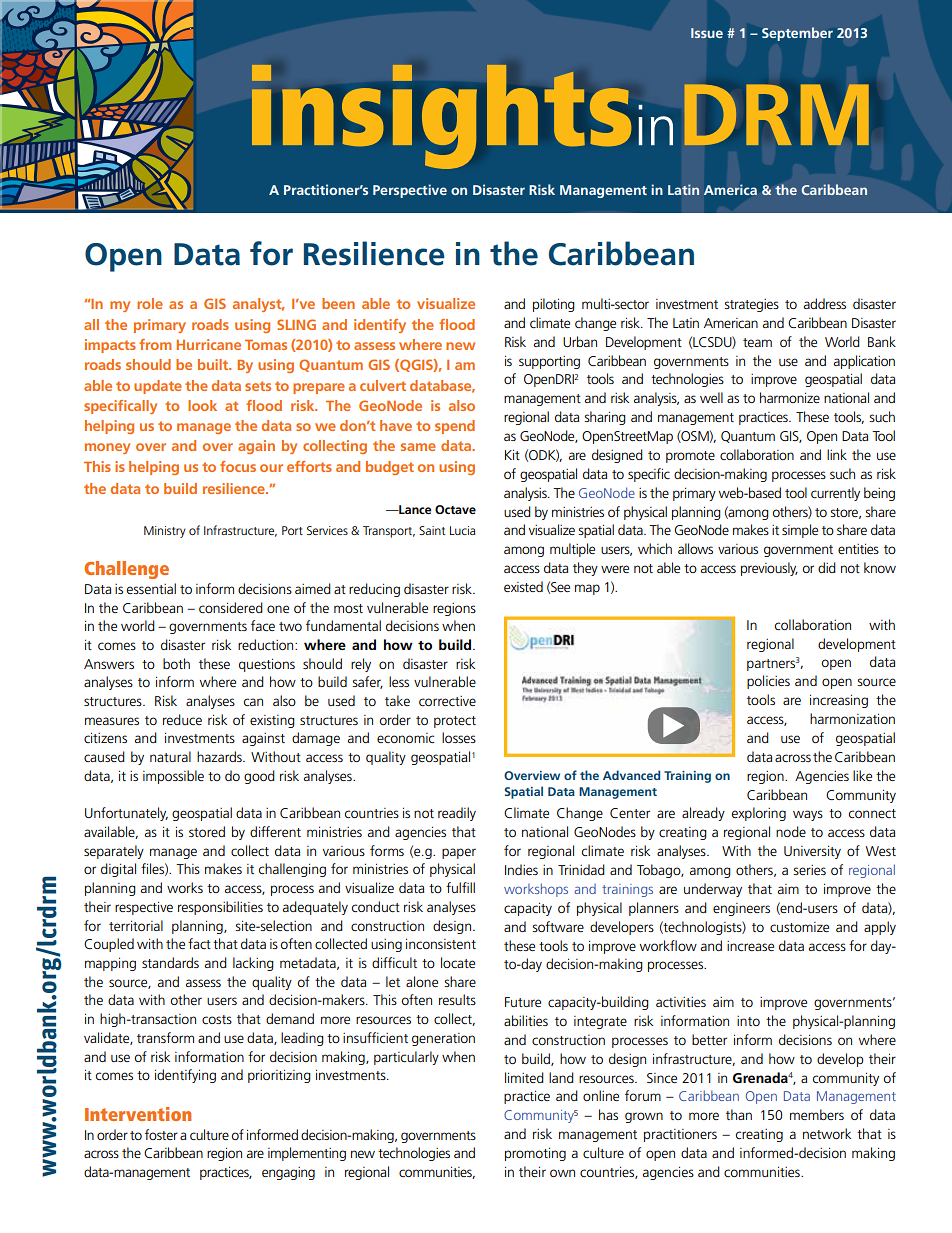 The image size is (952, 1233). What do you see at coordinates (535, 1154) in the page?
I see `promoting` at bounding box center [535, 1154].
